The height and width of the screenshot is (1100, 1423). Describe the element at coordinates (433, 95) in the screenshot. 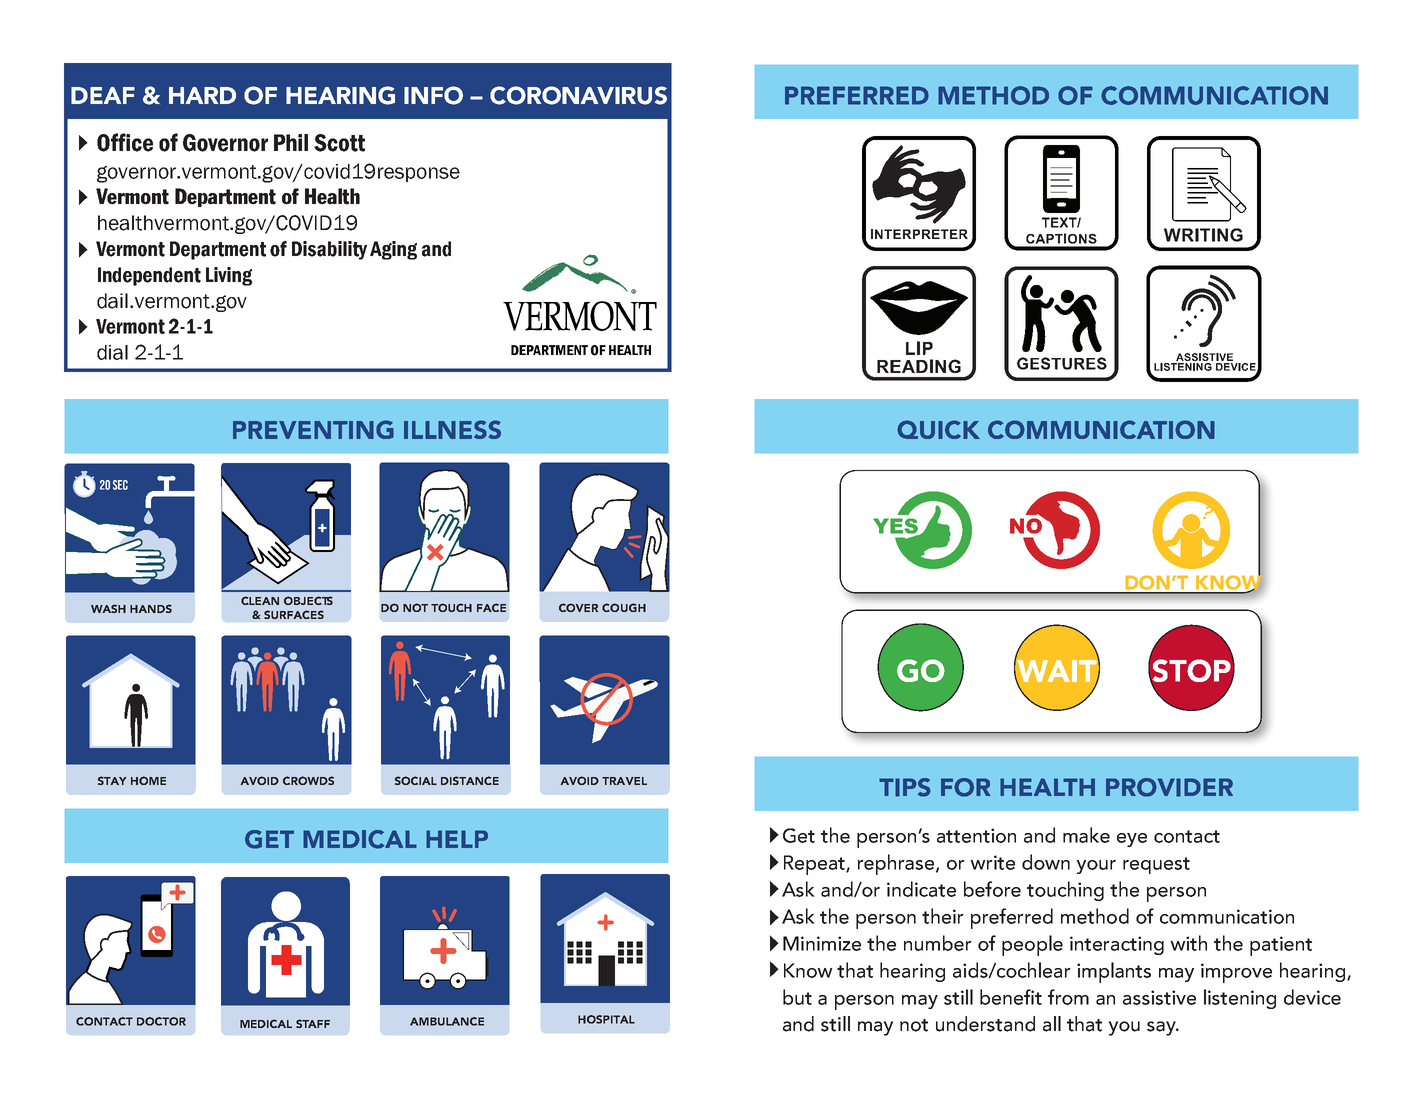

I see `INFO` at that location.
